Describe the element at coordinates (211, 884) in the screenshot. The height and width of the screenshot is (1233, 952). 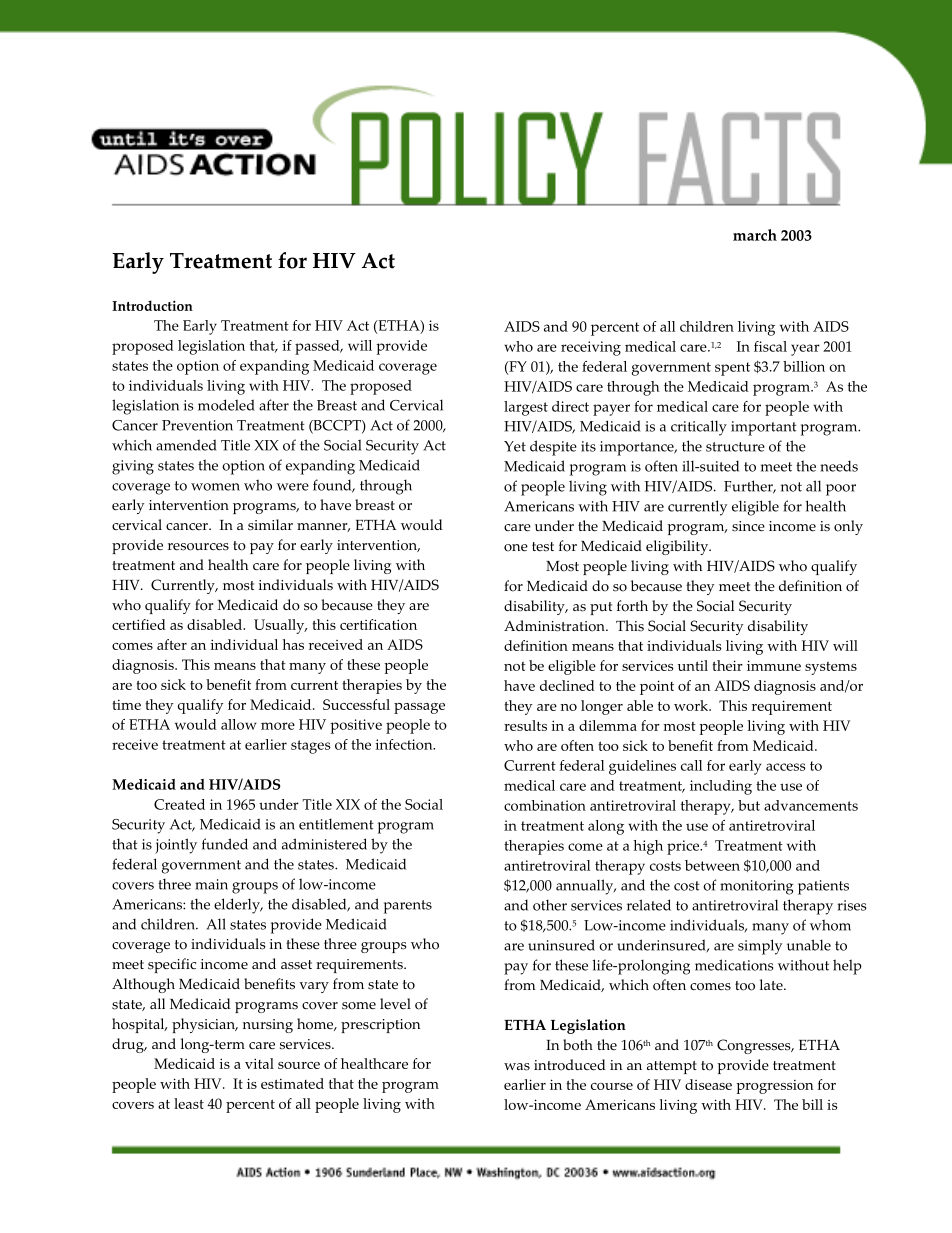
I see `main` at that location.
